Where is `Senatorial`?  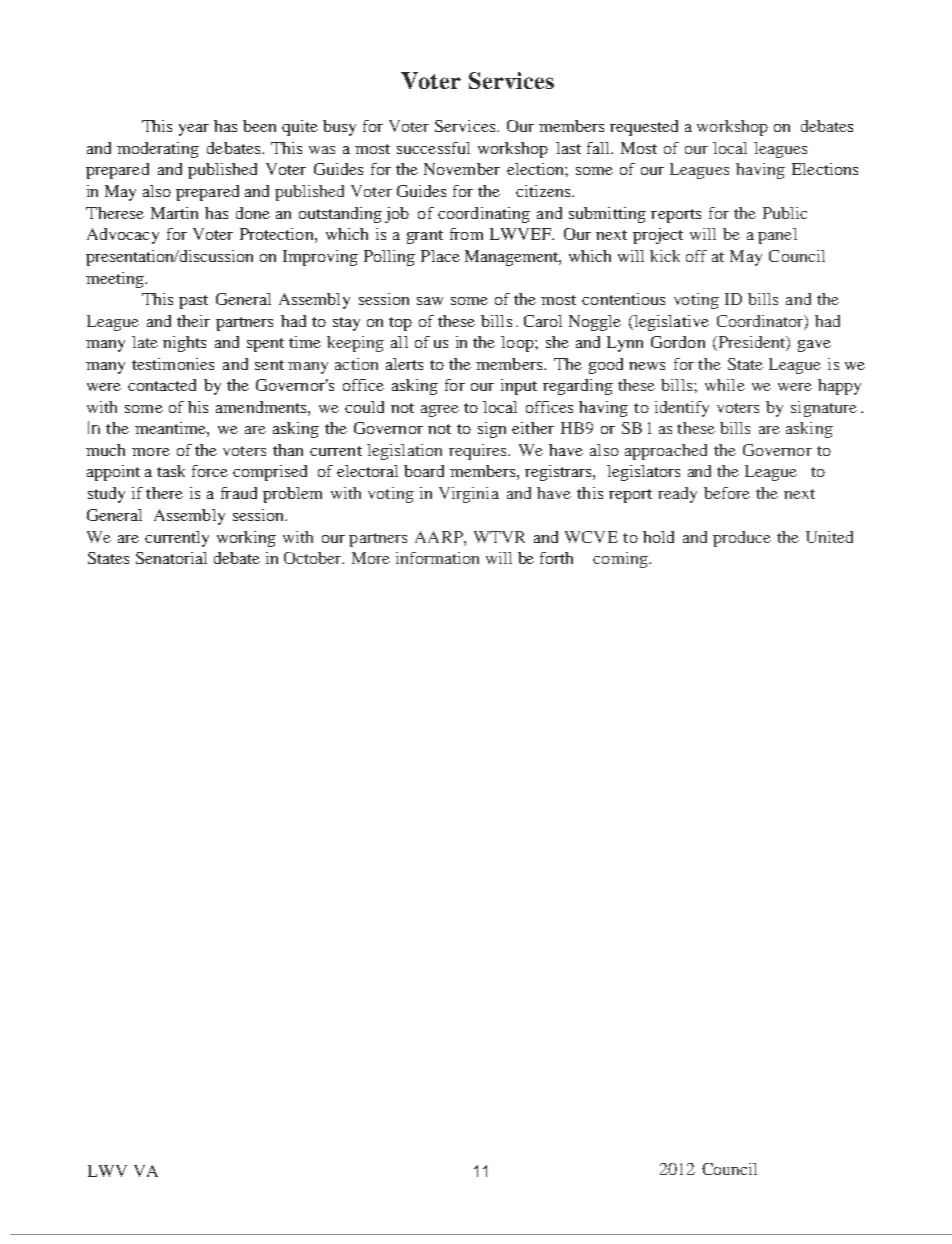
Senatorial is located at coordinates (171, 558).
